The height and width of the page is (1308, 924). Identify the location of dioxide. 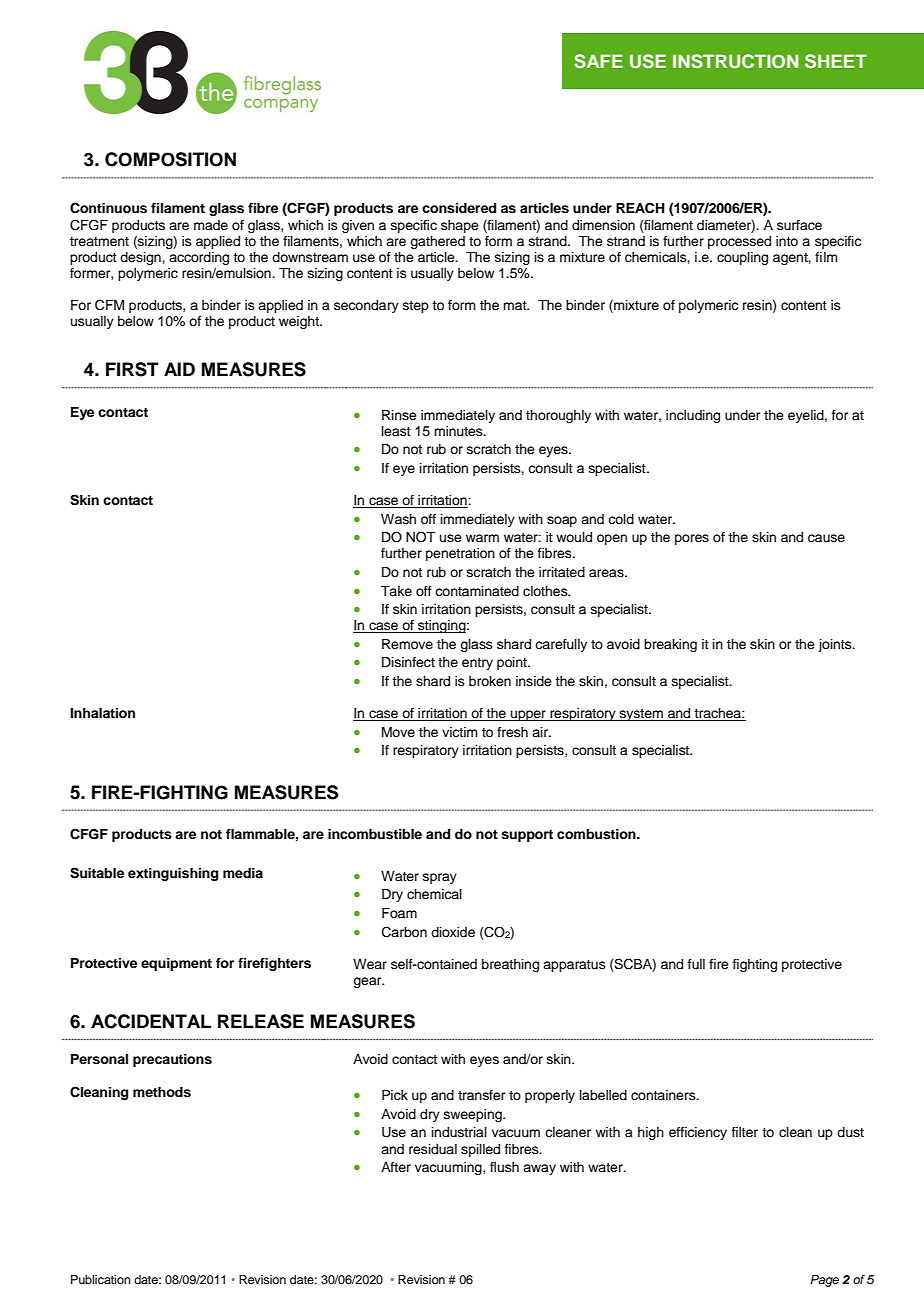
(453, 932).
